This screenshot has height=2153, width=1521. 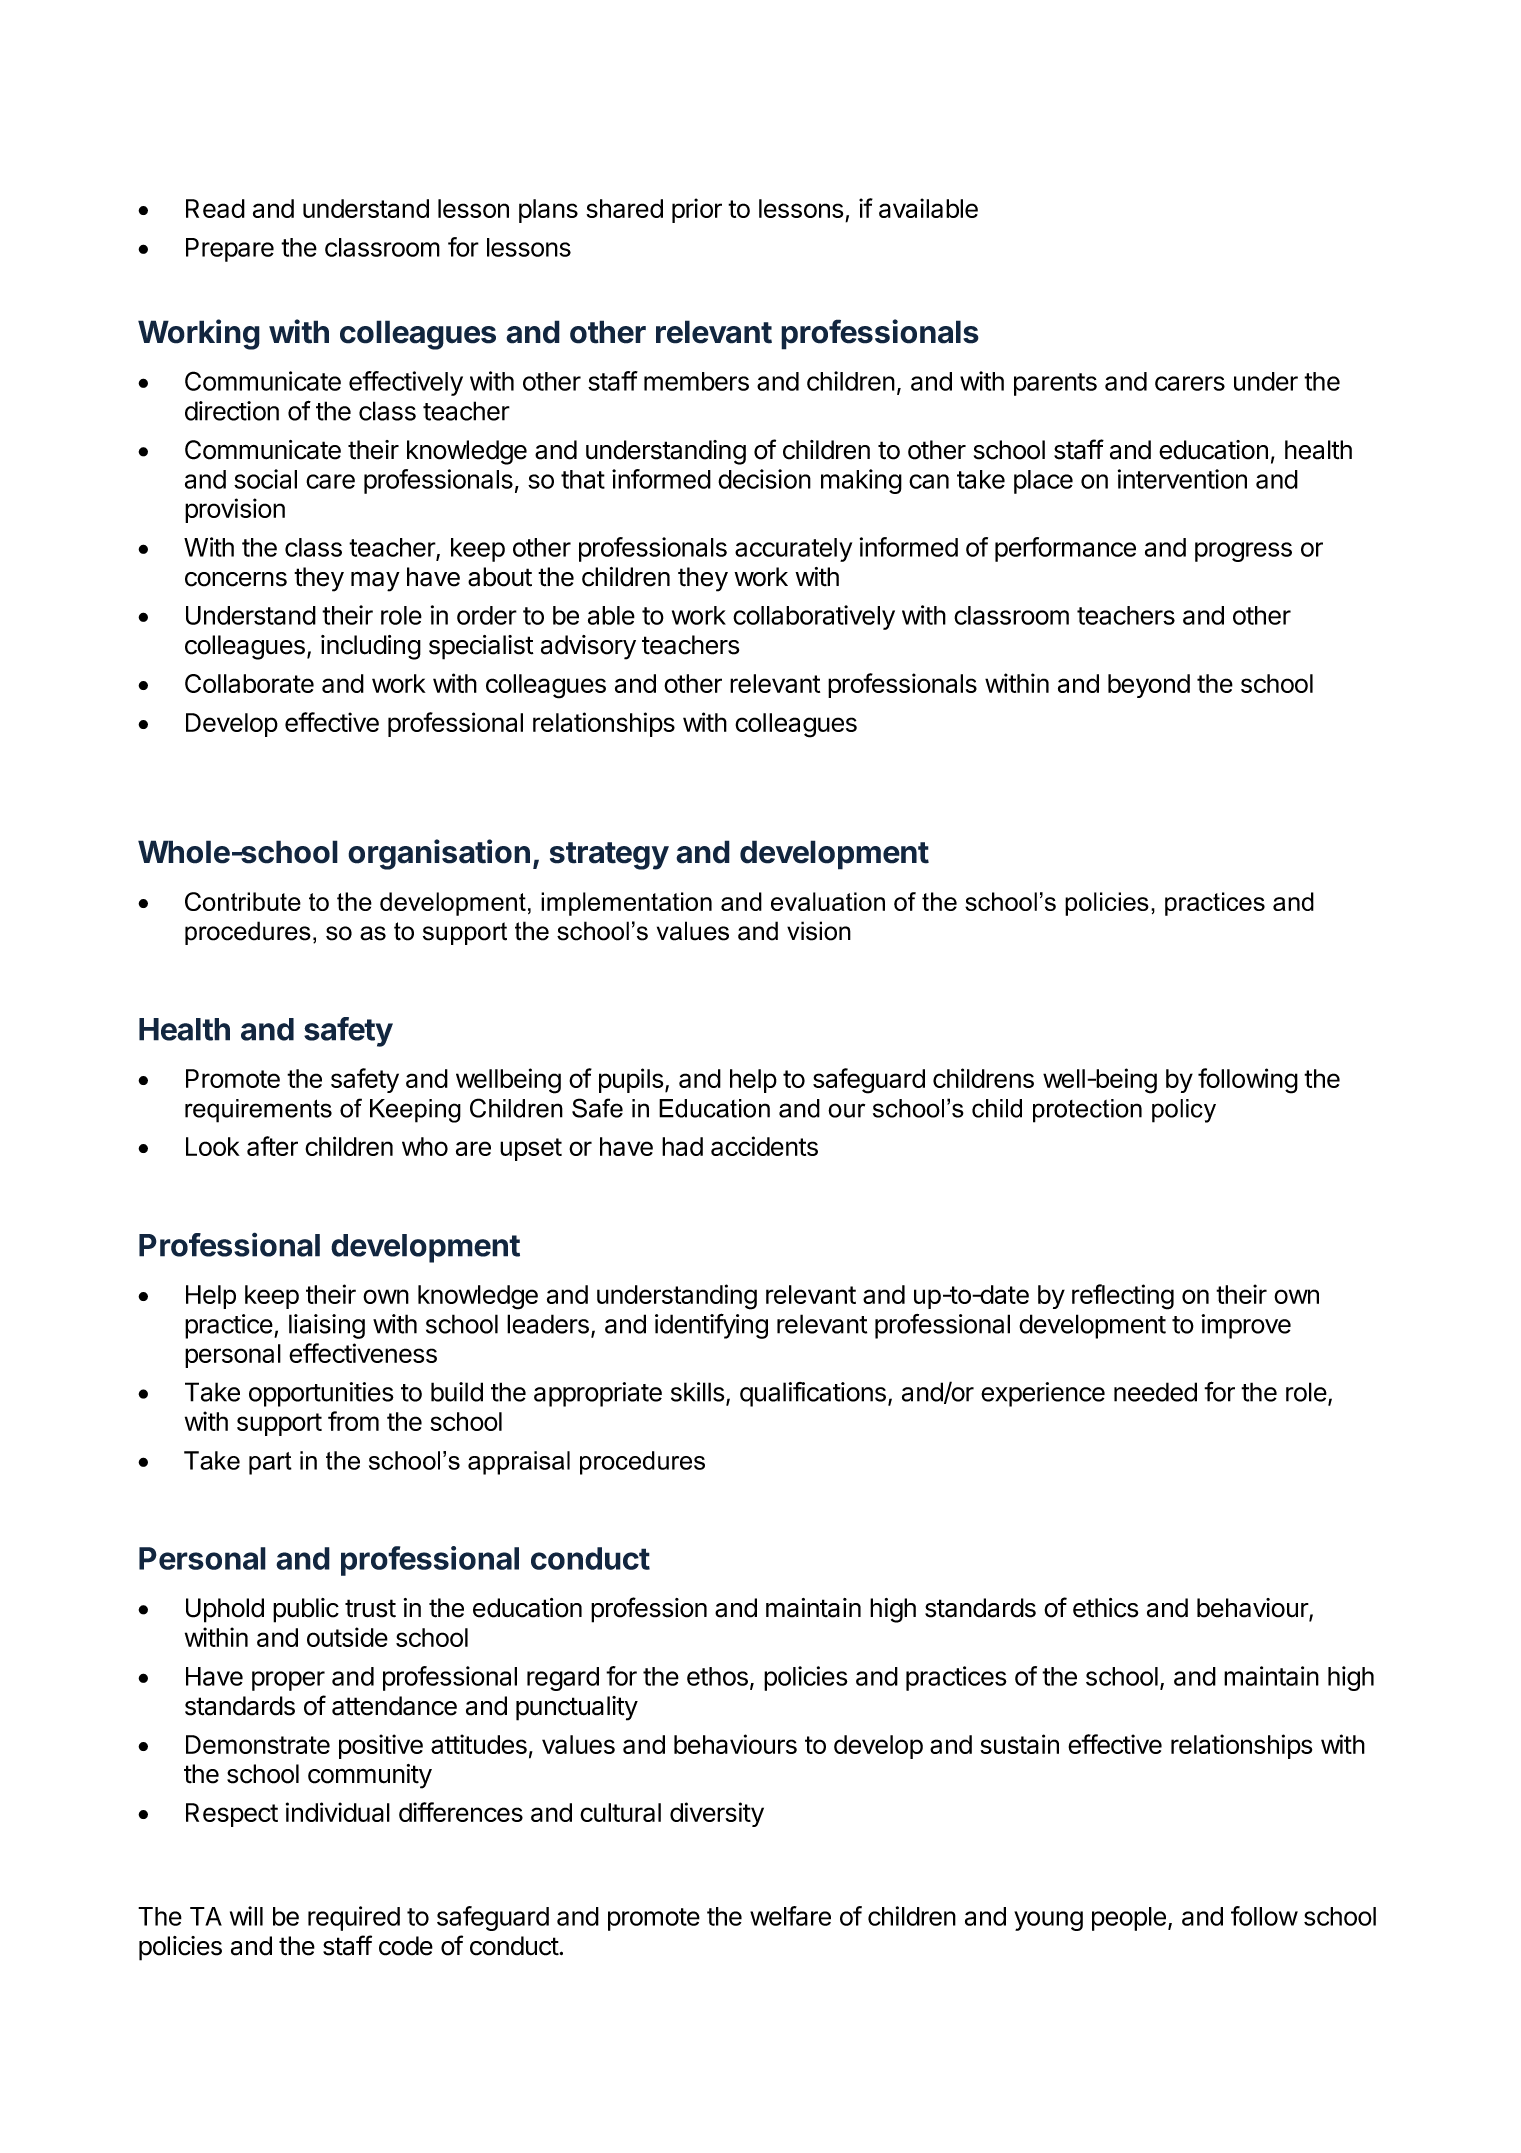 What do you see at coordinates (270, 1463) in the screenshot?
I see `part` at bounding box center [270, 1463].
